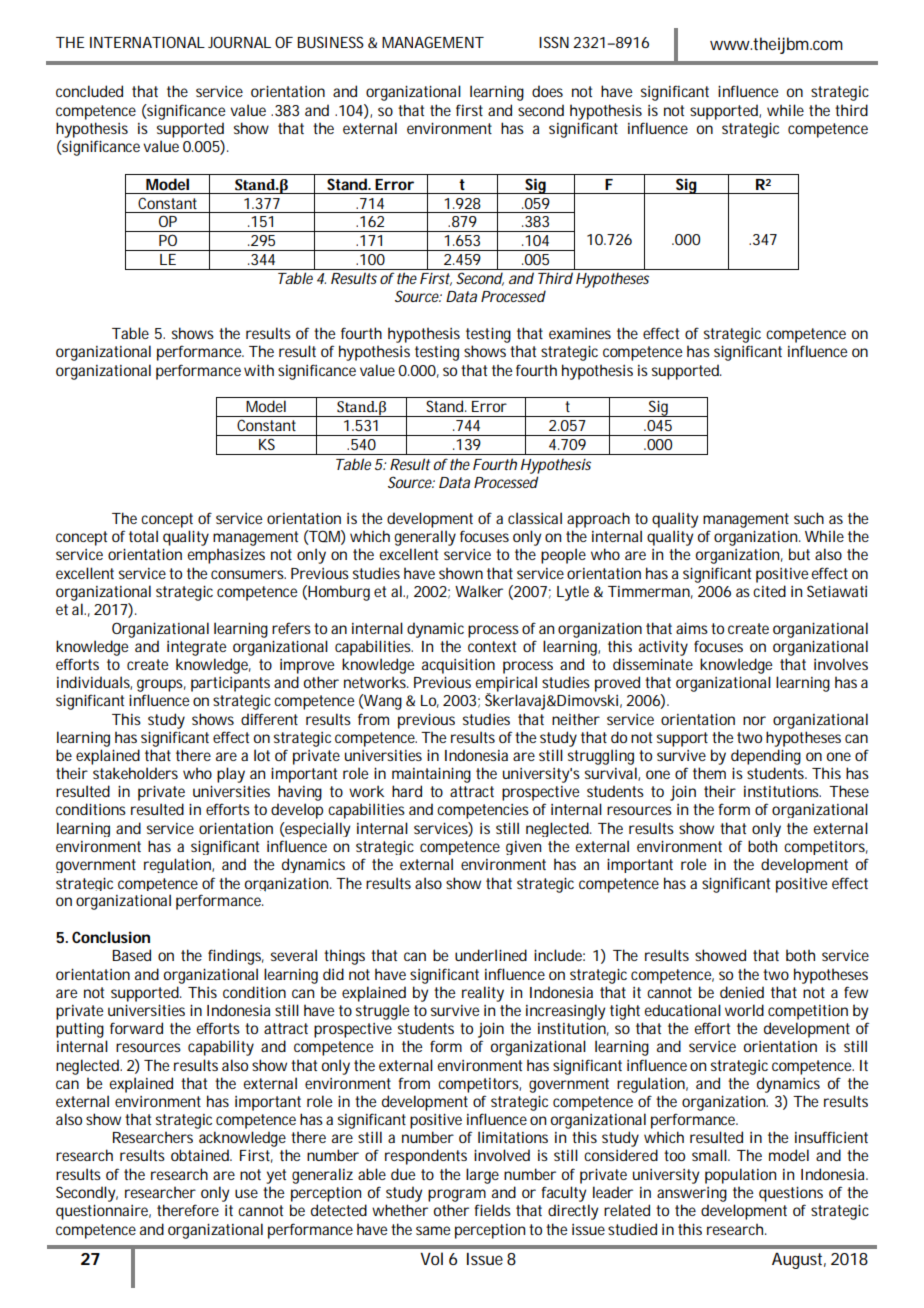 This page has width=924, height=1308. I want to click on aims, so click(692, 628).
